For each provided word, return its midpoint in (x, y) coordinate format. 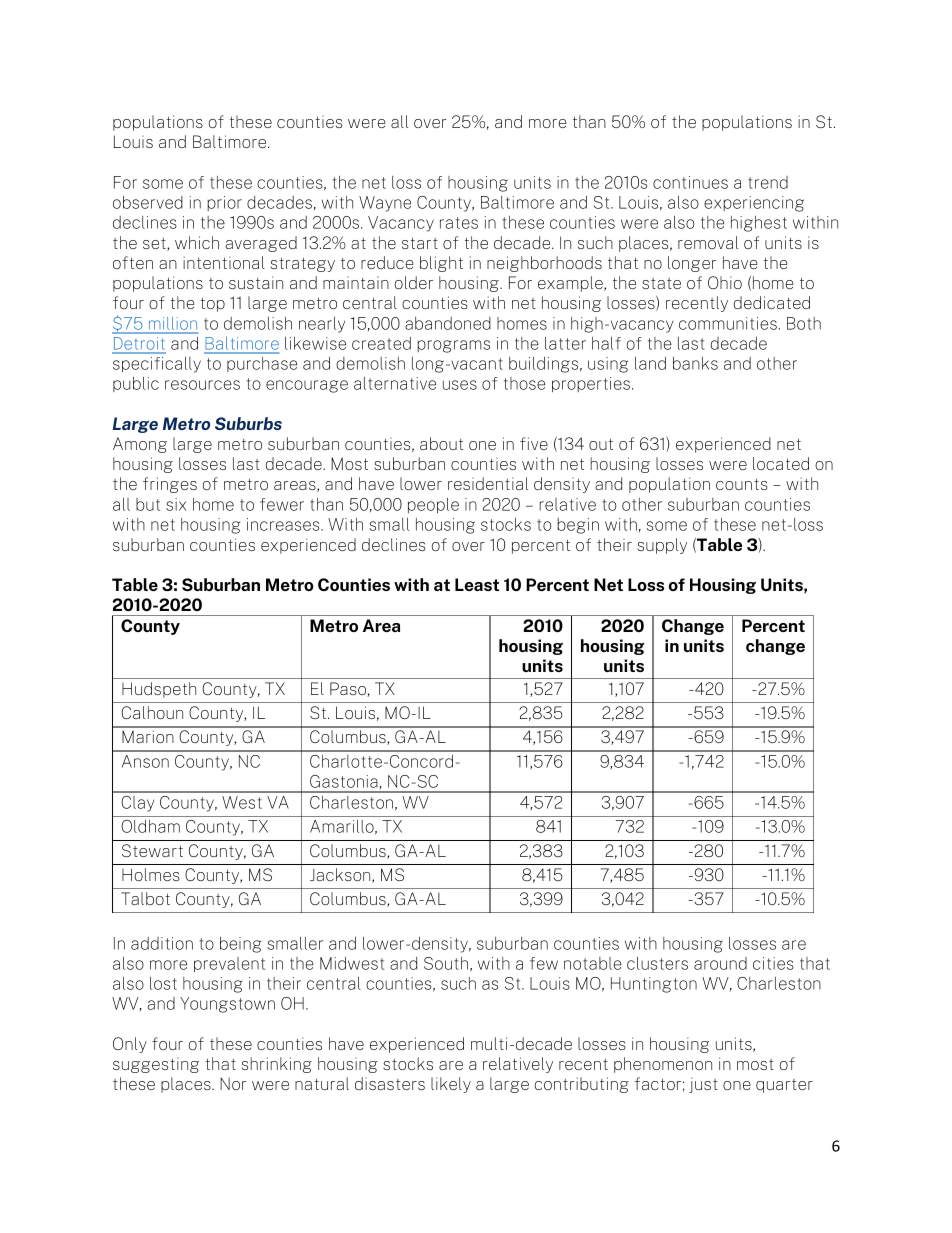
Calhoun (152, 712)
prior (224, 203)
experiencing (754, 204)
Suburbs (248, 423)
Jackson (341, 875)
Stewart (152, 850)
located (781, 463)
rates (459, 223)
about (441, 443)
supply (662, 546)
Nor (233, 1083)
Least (477, 584)
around (720, 963)
